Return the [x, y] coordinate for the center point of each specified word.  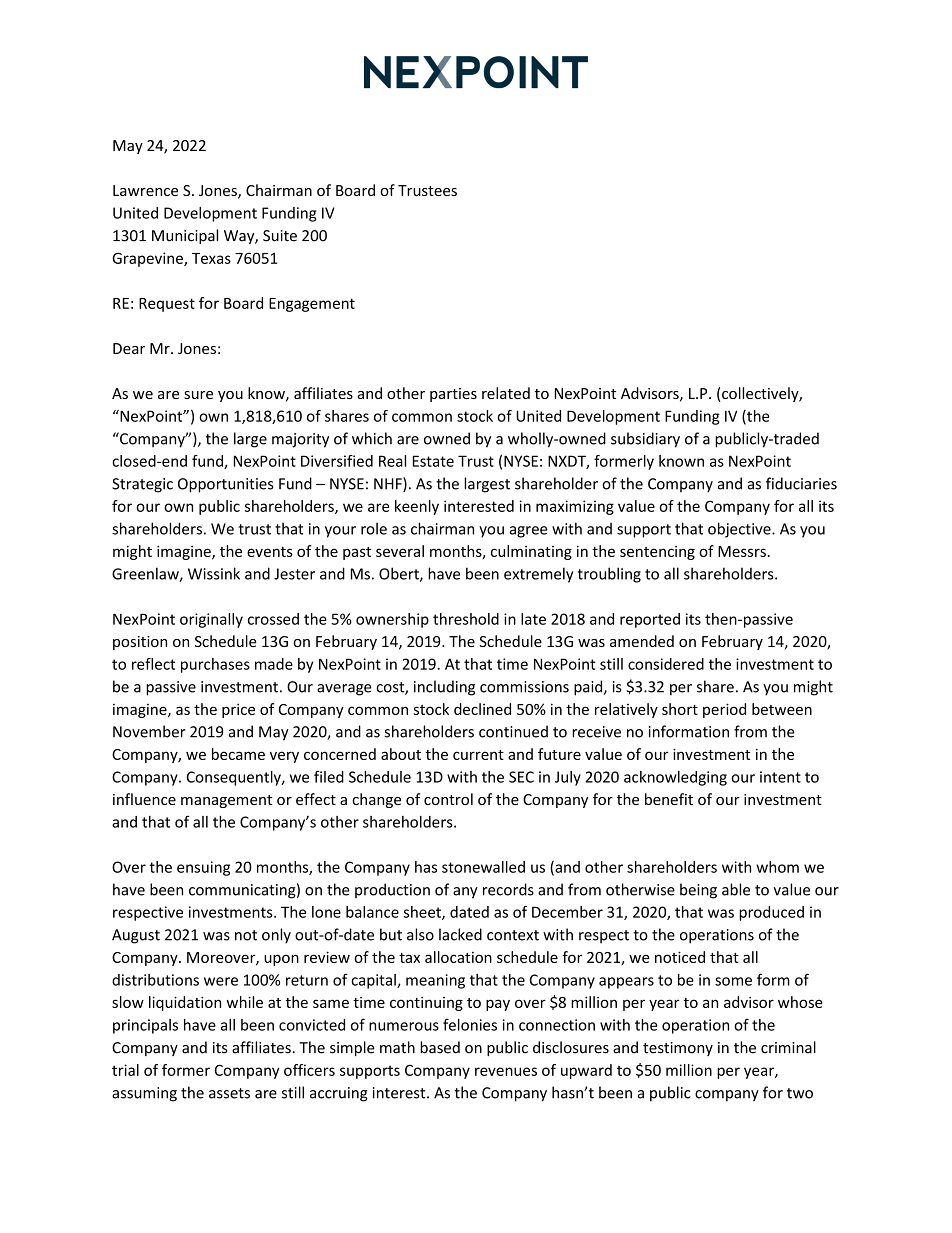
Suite [280, 236]
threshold [466, 619]
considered [666, 664]
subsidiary [645, 440]
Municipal [185, 236]
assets [229, 1093]
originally [211, 620]
